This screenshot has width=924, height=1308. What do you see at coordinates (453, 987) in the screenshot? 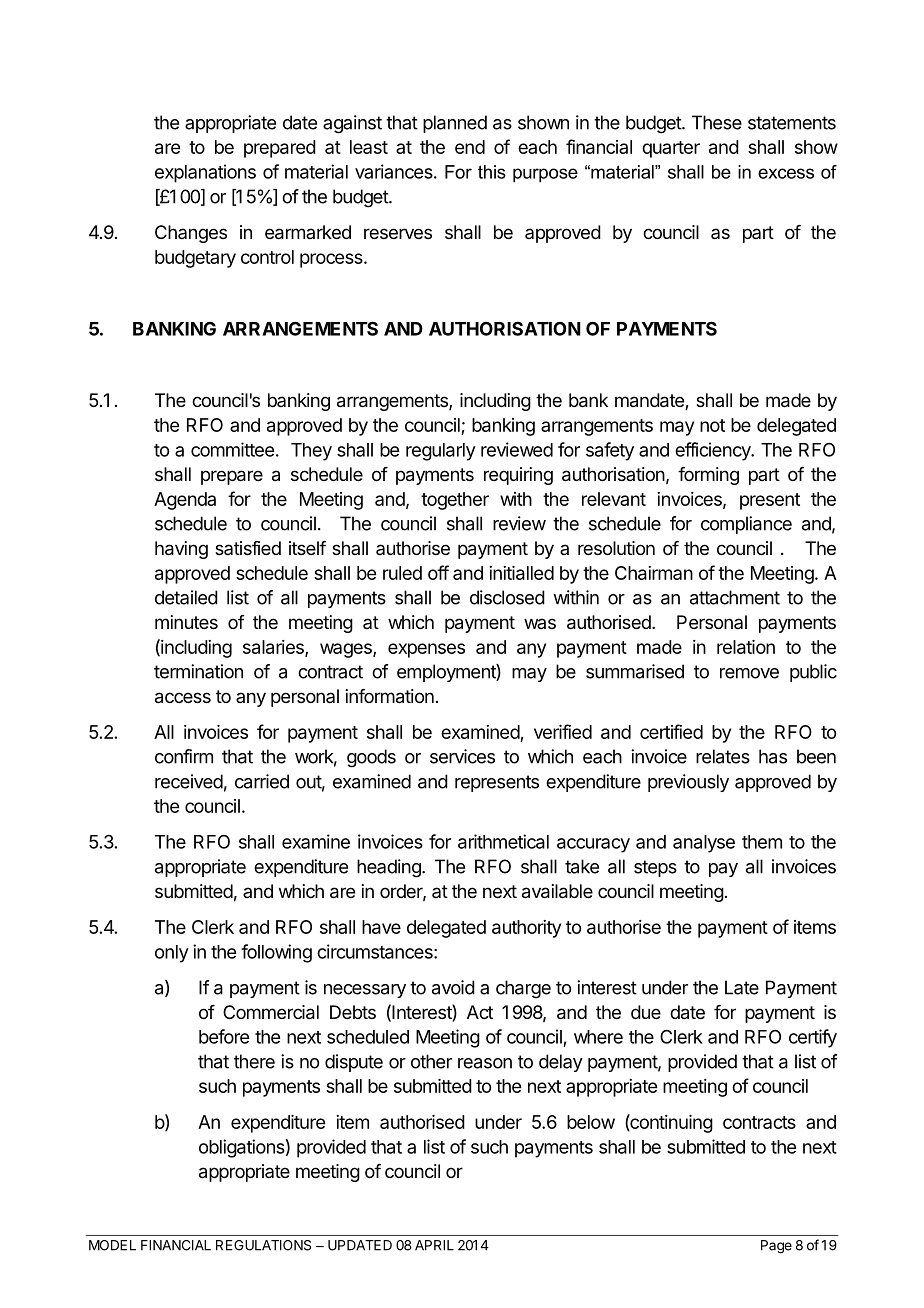
I see `avoid` at bounding box center [453, 987].
